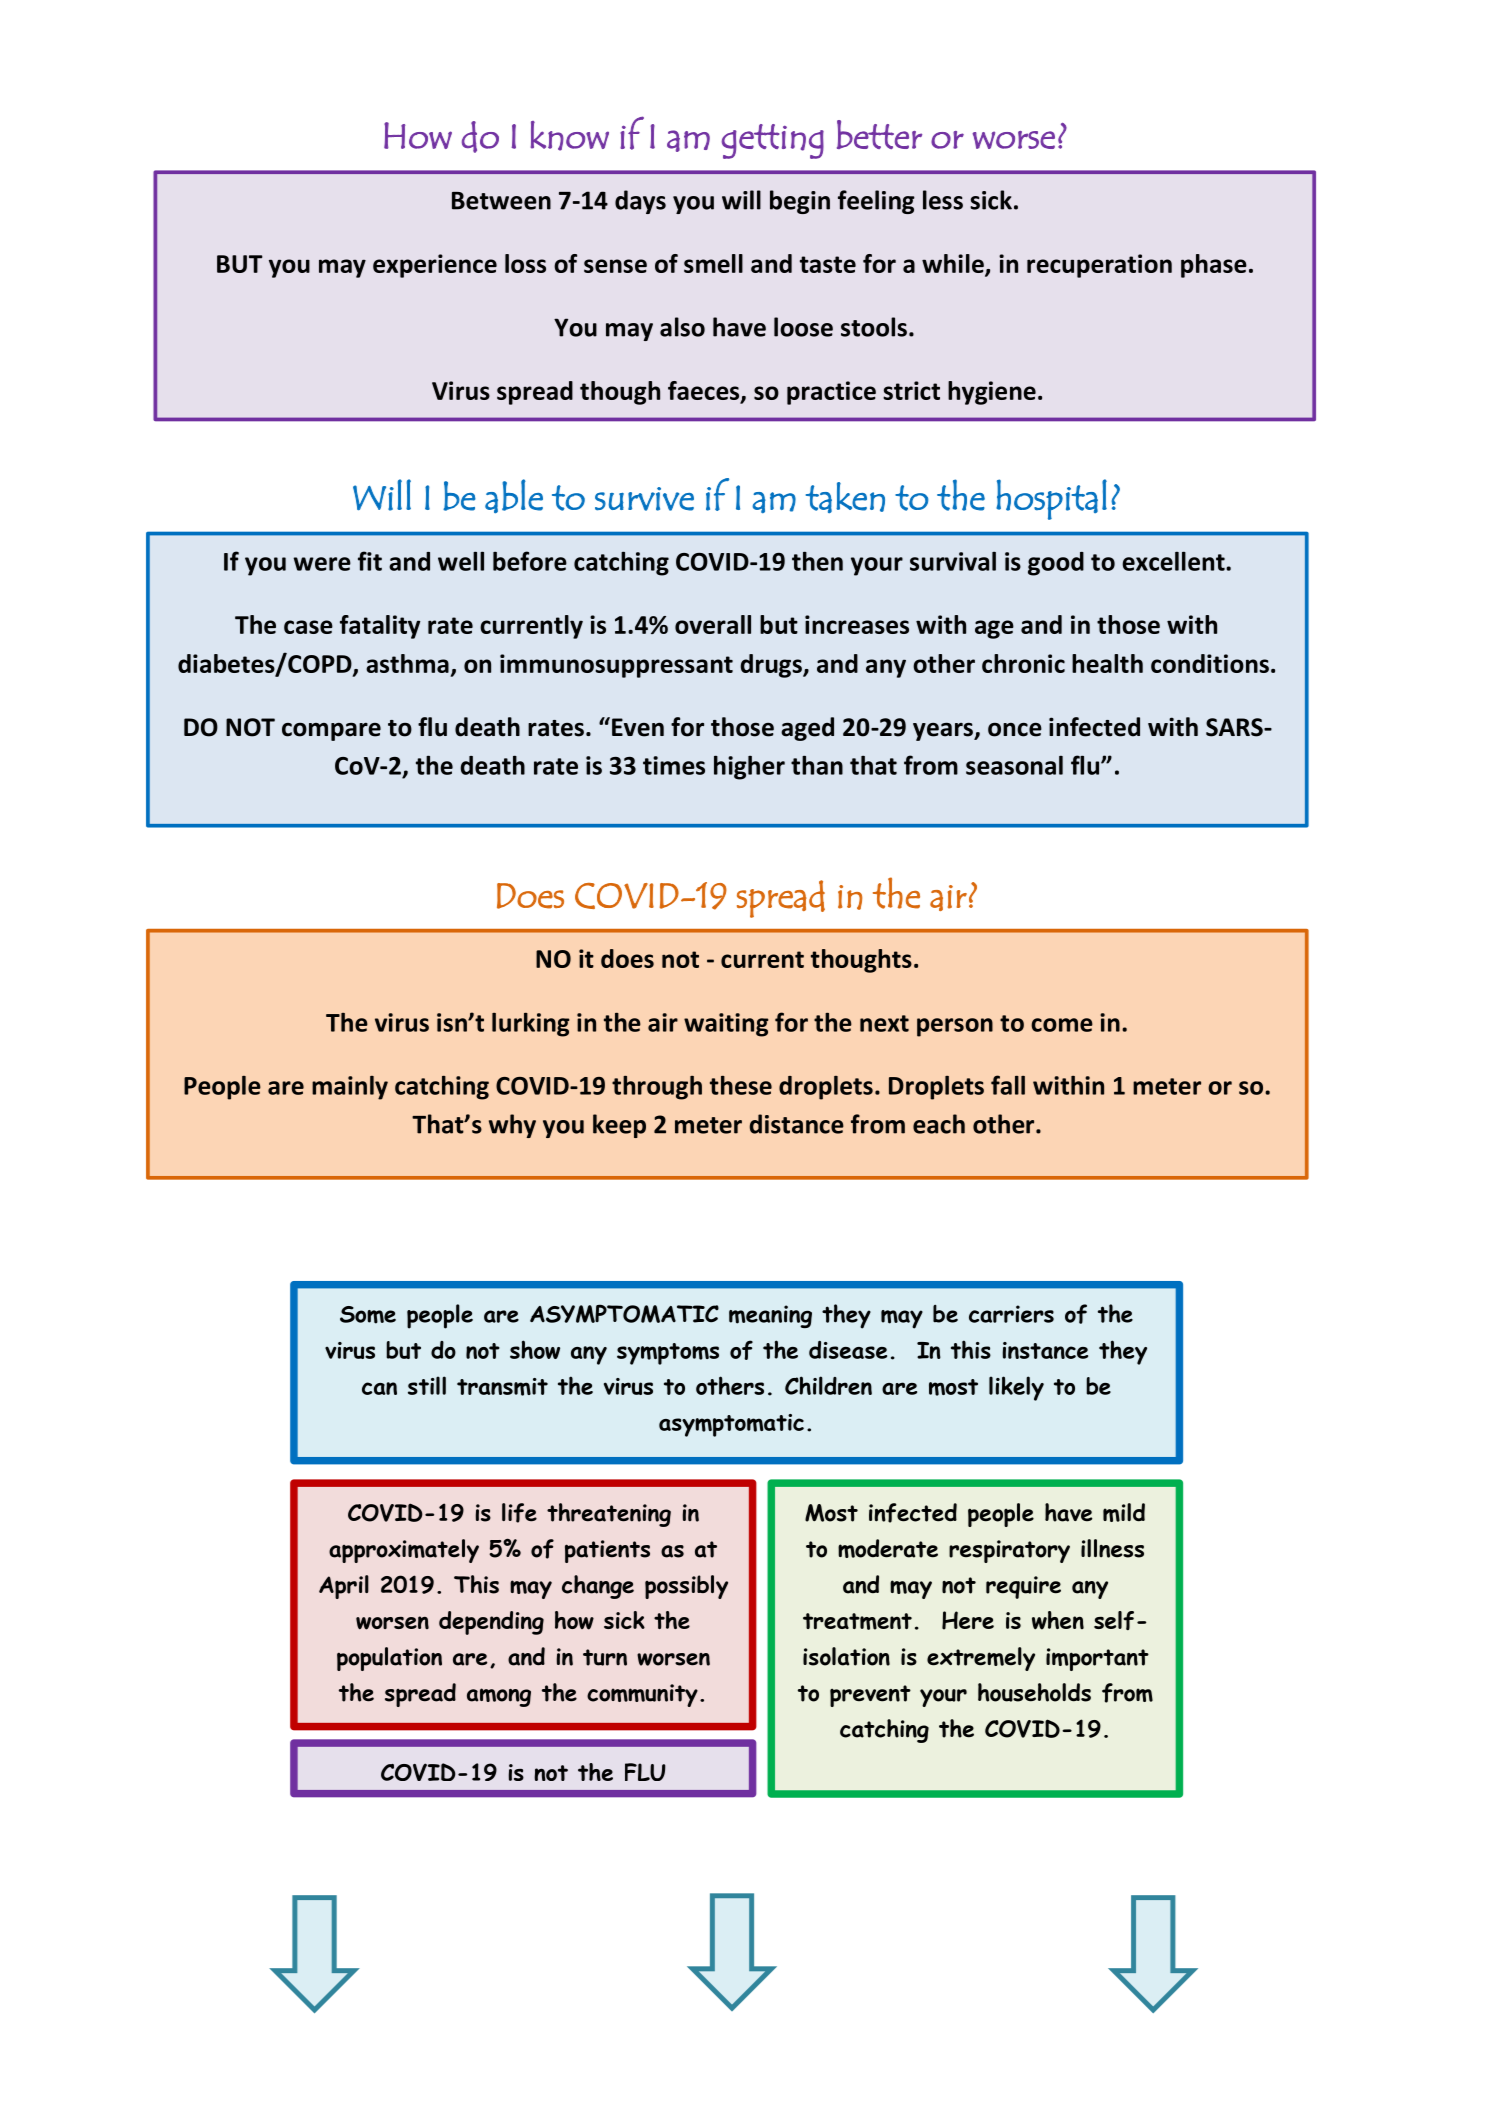 The image size is (1486, 2102). Describe the element at coordinates (800, 202) in the document. I see `begin` at that location.
